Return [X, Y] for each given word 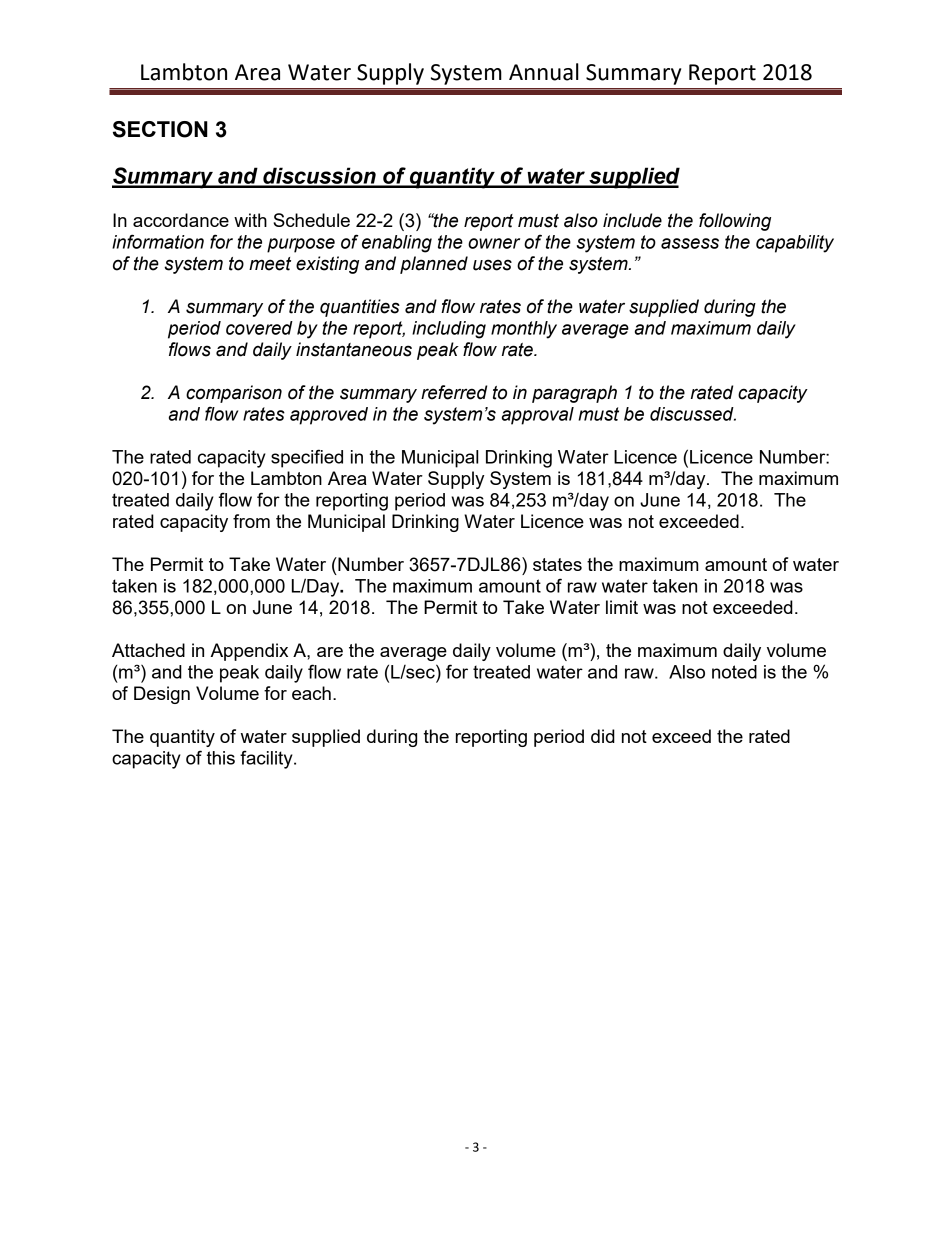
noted [734, 672]
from [251, 521]
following [735, 222]
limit [622, 607]
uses [492, 265]
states [557, 564]
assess [690, 243]
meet [270, 264]
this [221, 758]
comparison [234, 394]
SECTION [160, 129]
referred [454, 392]
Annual [544, 72]
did [603, 736]
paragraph [574, 394]
